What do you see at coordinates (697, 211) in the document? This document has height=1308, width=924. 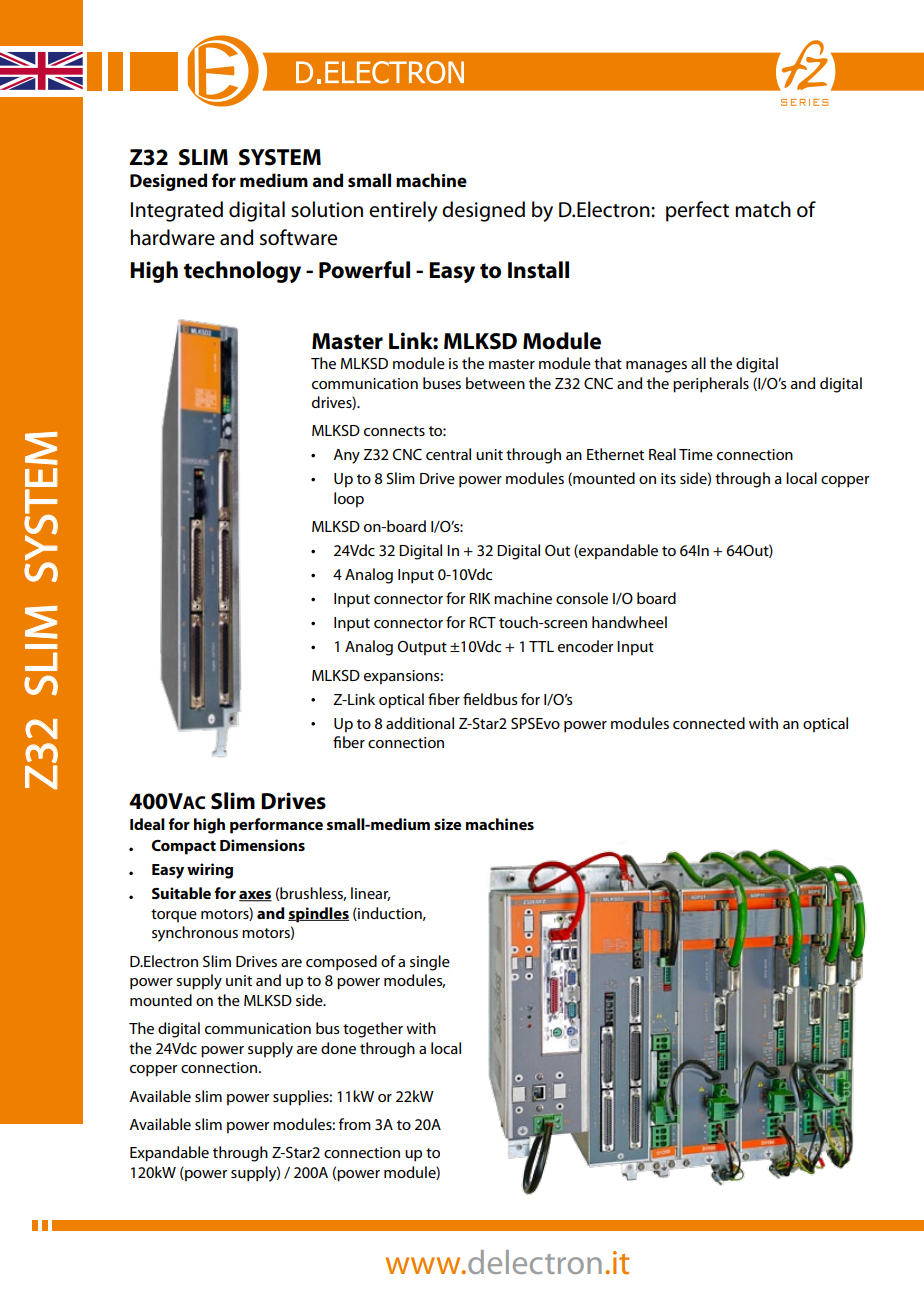 I see `perfect` at bounding box center [697, 211].
